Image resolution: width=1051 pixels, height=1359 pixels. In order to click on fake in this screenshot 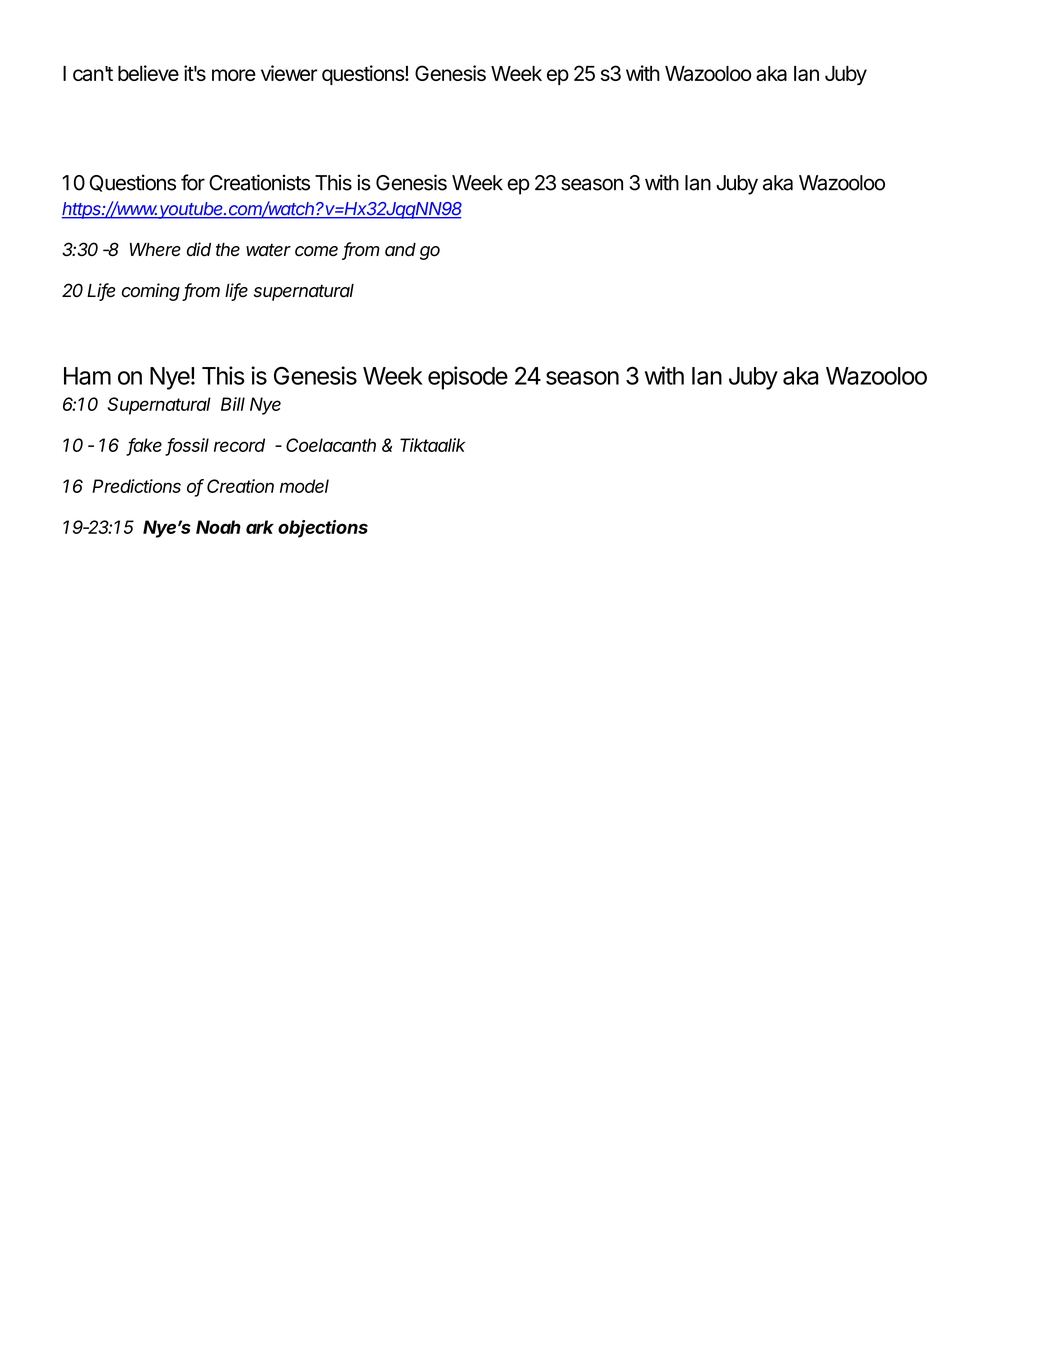, I will do `click(145, 446)`.
